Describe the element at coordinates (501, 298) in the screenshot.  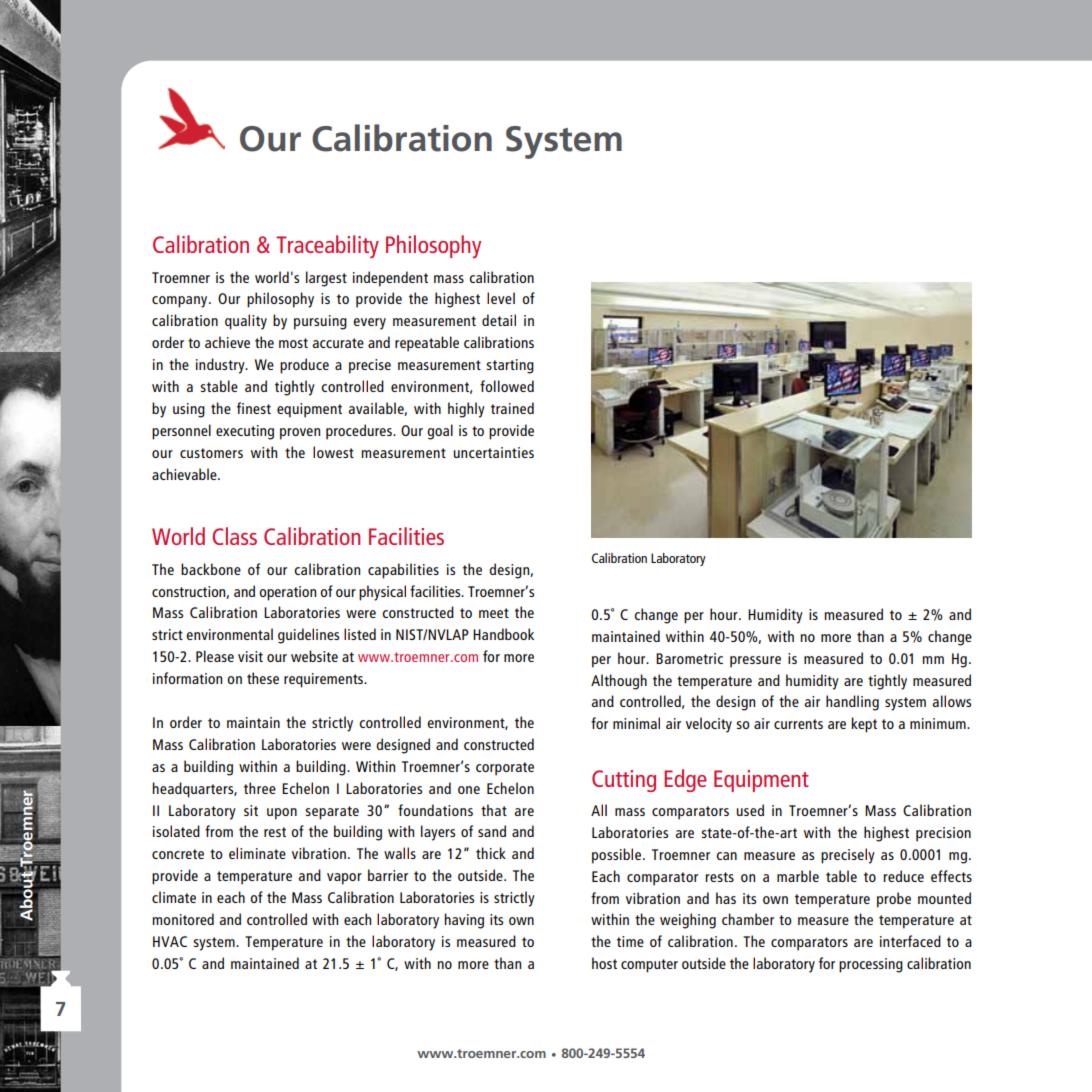
I see `level` at that location.
